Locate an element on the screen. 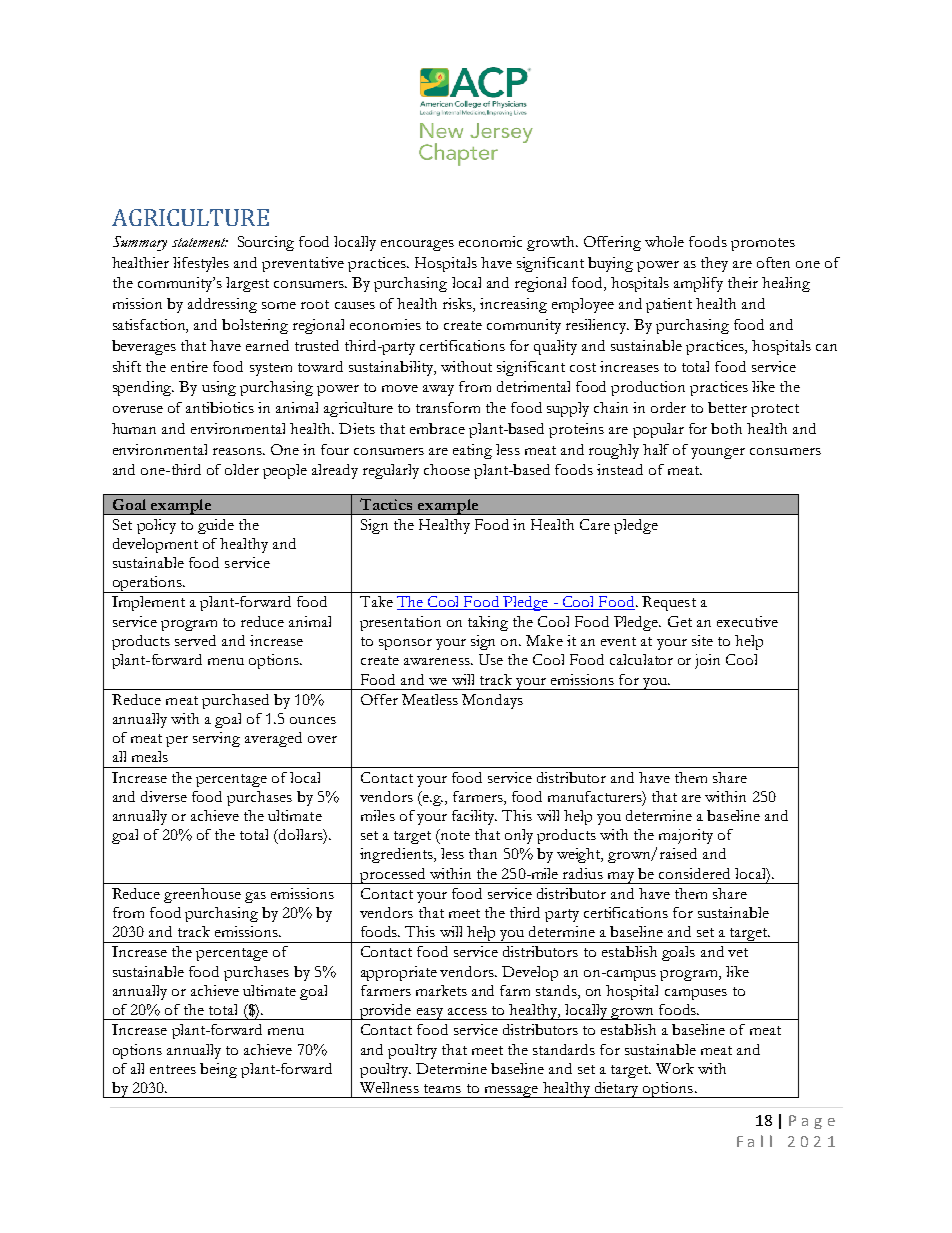 This screenshot has height=1233, width=952. older is located at coordinates (242, 469).
